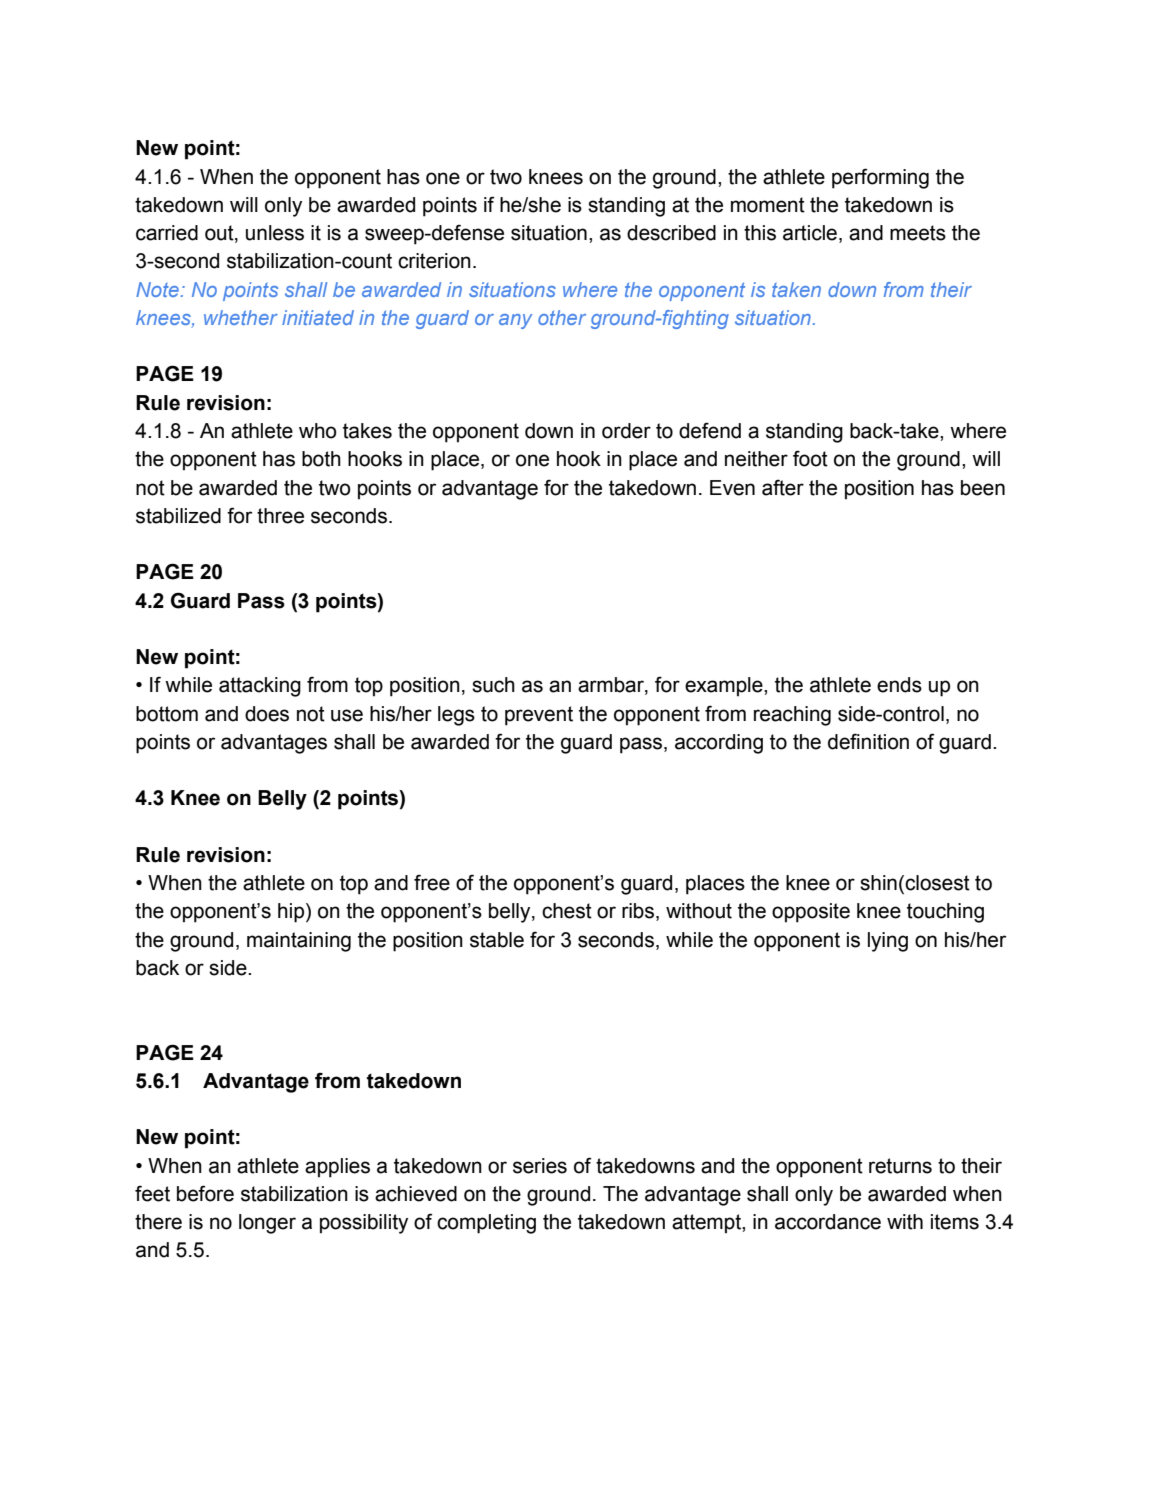 Image resolution: width=1153 pixels, height=1492 pixels. What do you see at coordinates (880, 178) in the page?
I see `performing` at bounding box center [880, 178].
